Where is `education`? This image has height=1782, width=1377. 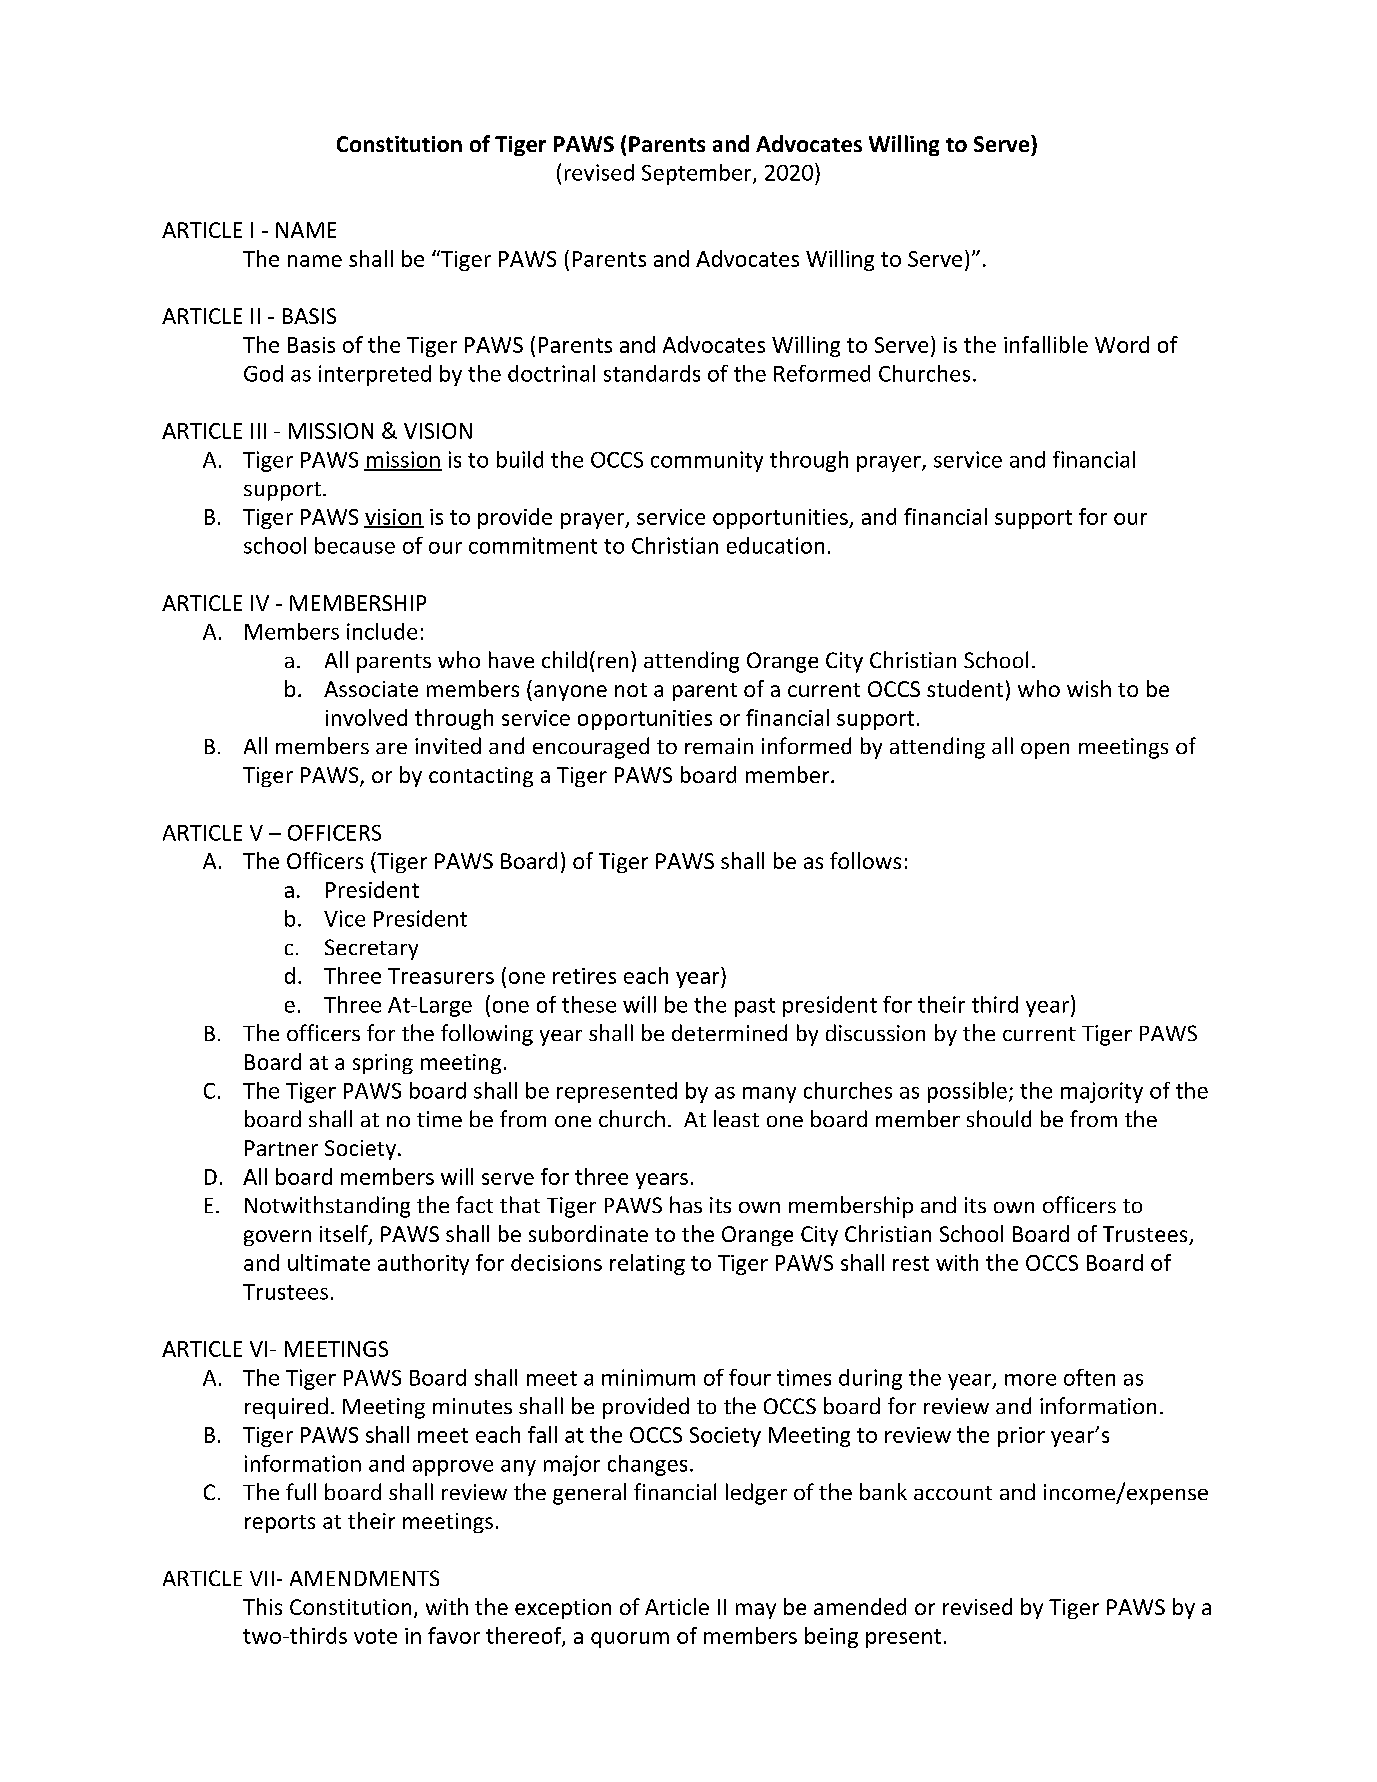
education is located at coordinates (775, 545).
